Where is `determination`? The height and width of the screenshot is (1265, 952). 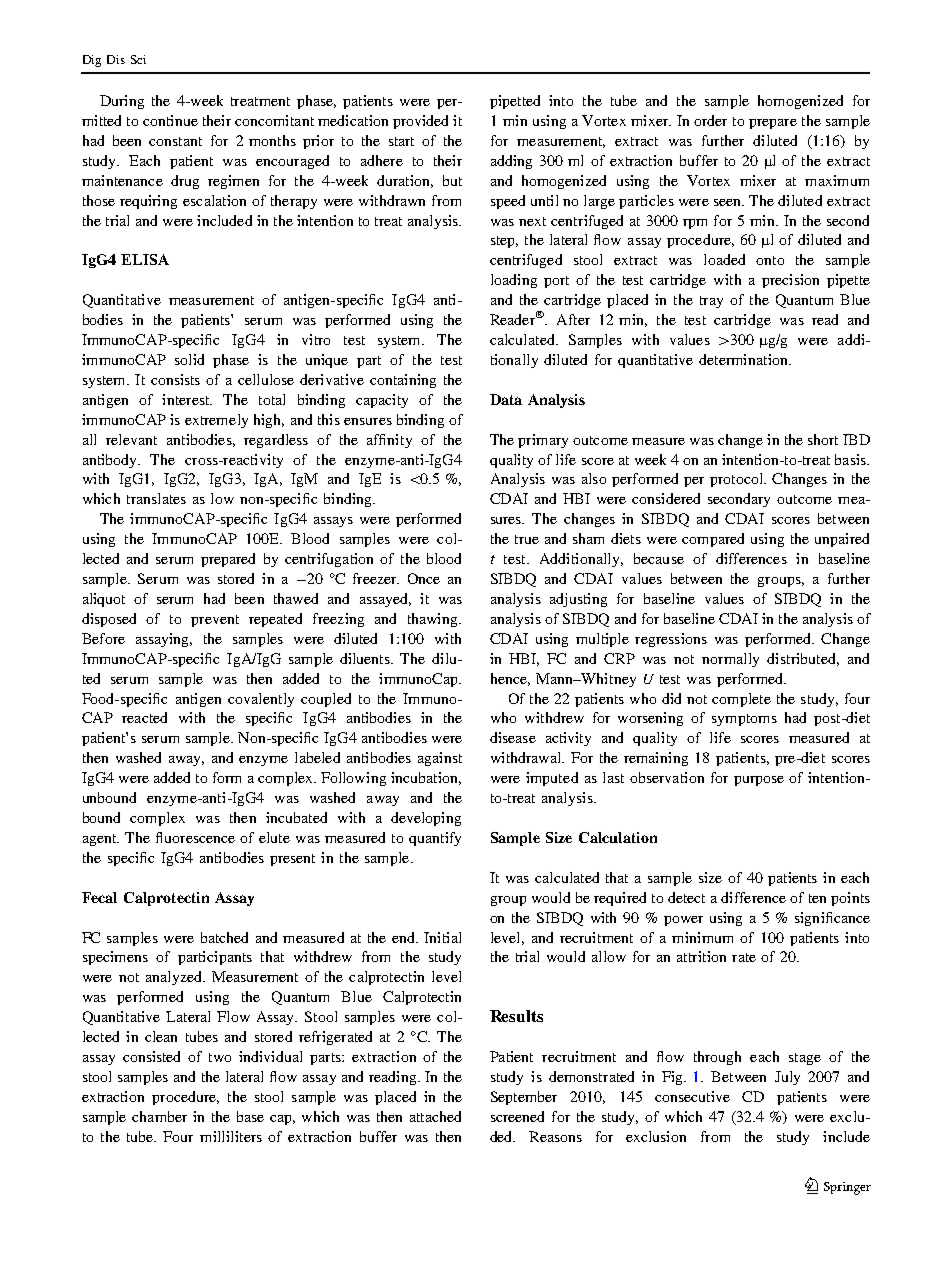
determination is located at coordinates (744, 359).
